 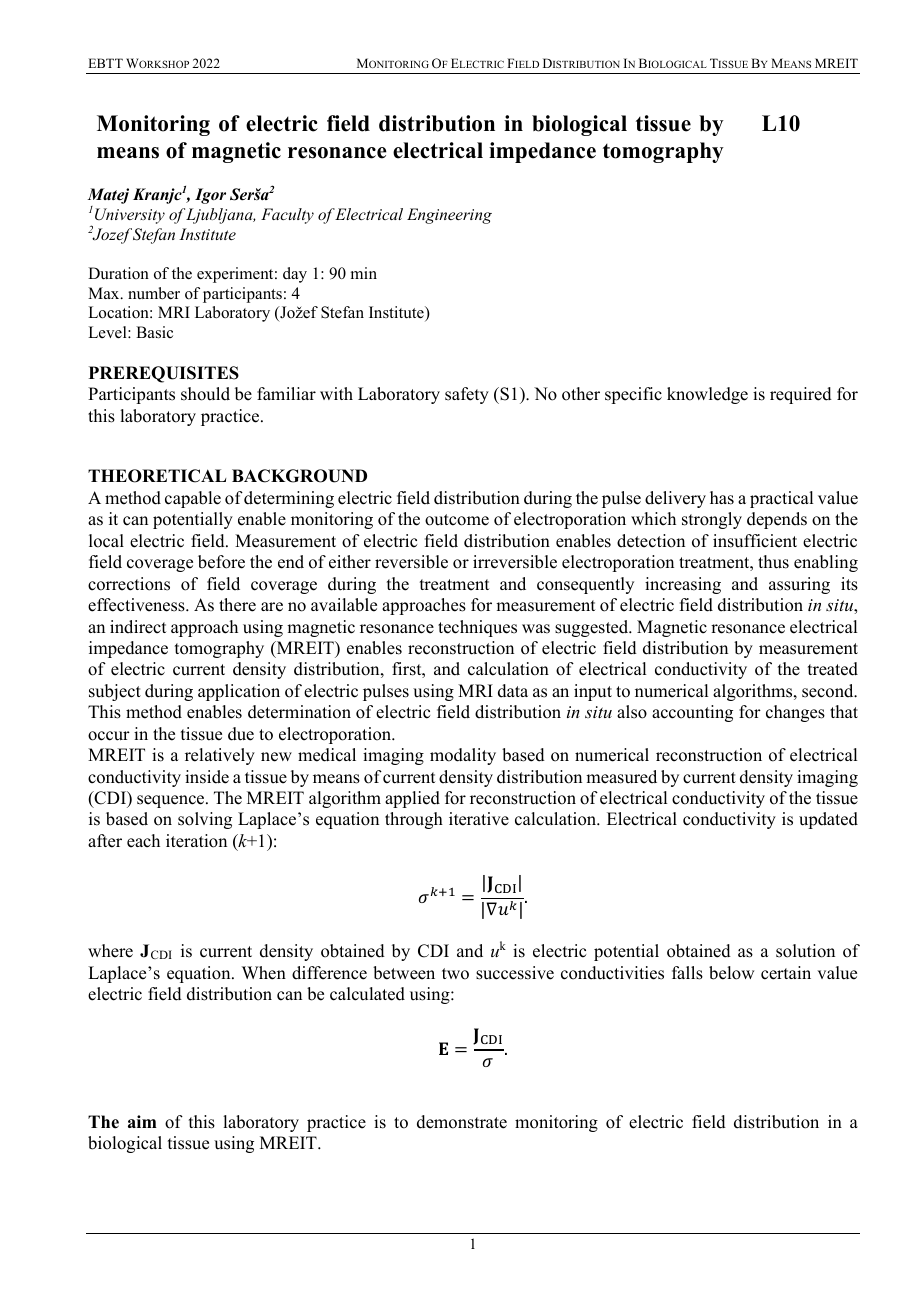 I want to click on knowledge, so click(x=707, y=395).
